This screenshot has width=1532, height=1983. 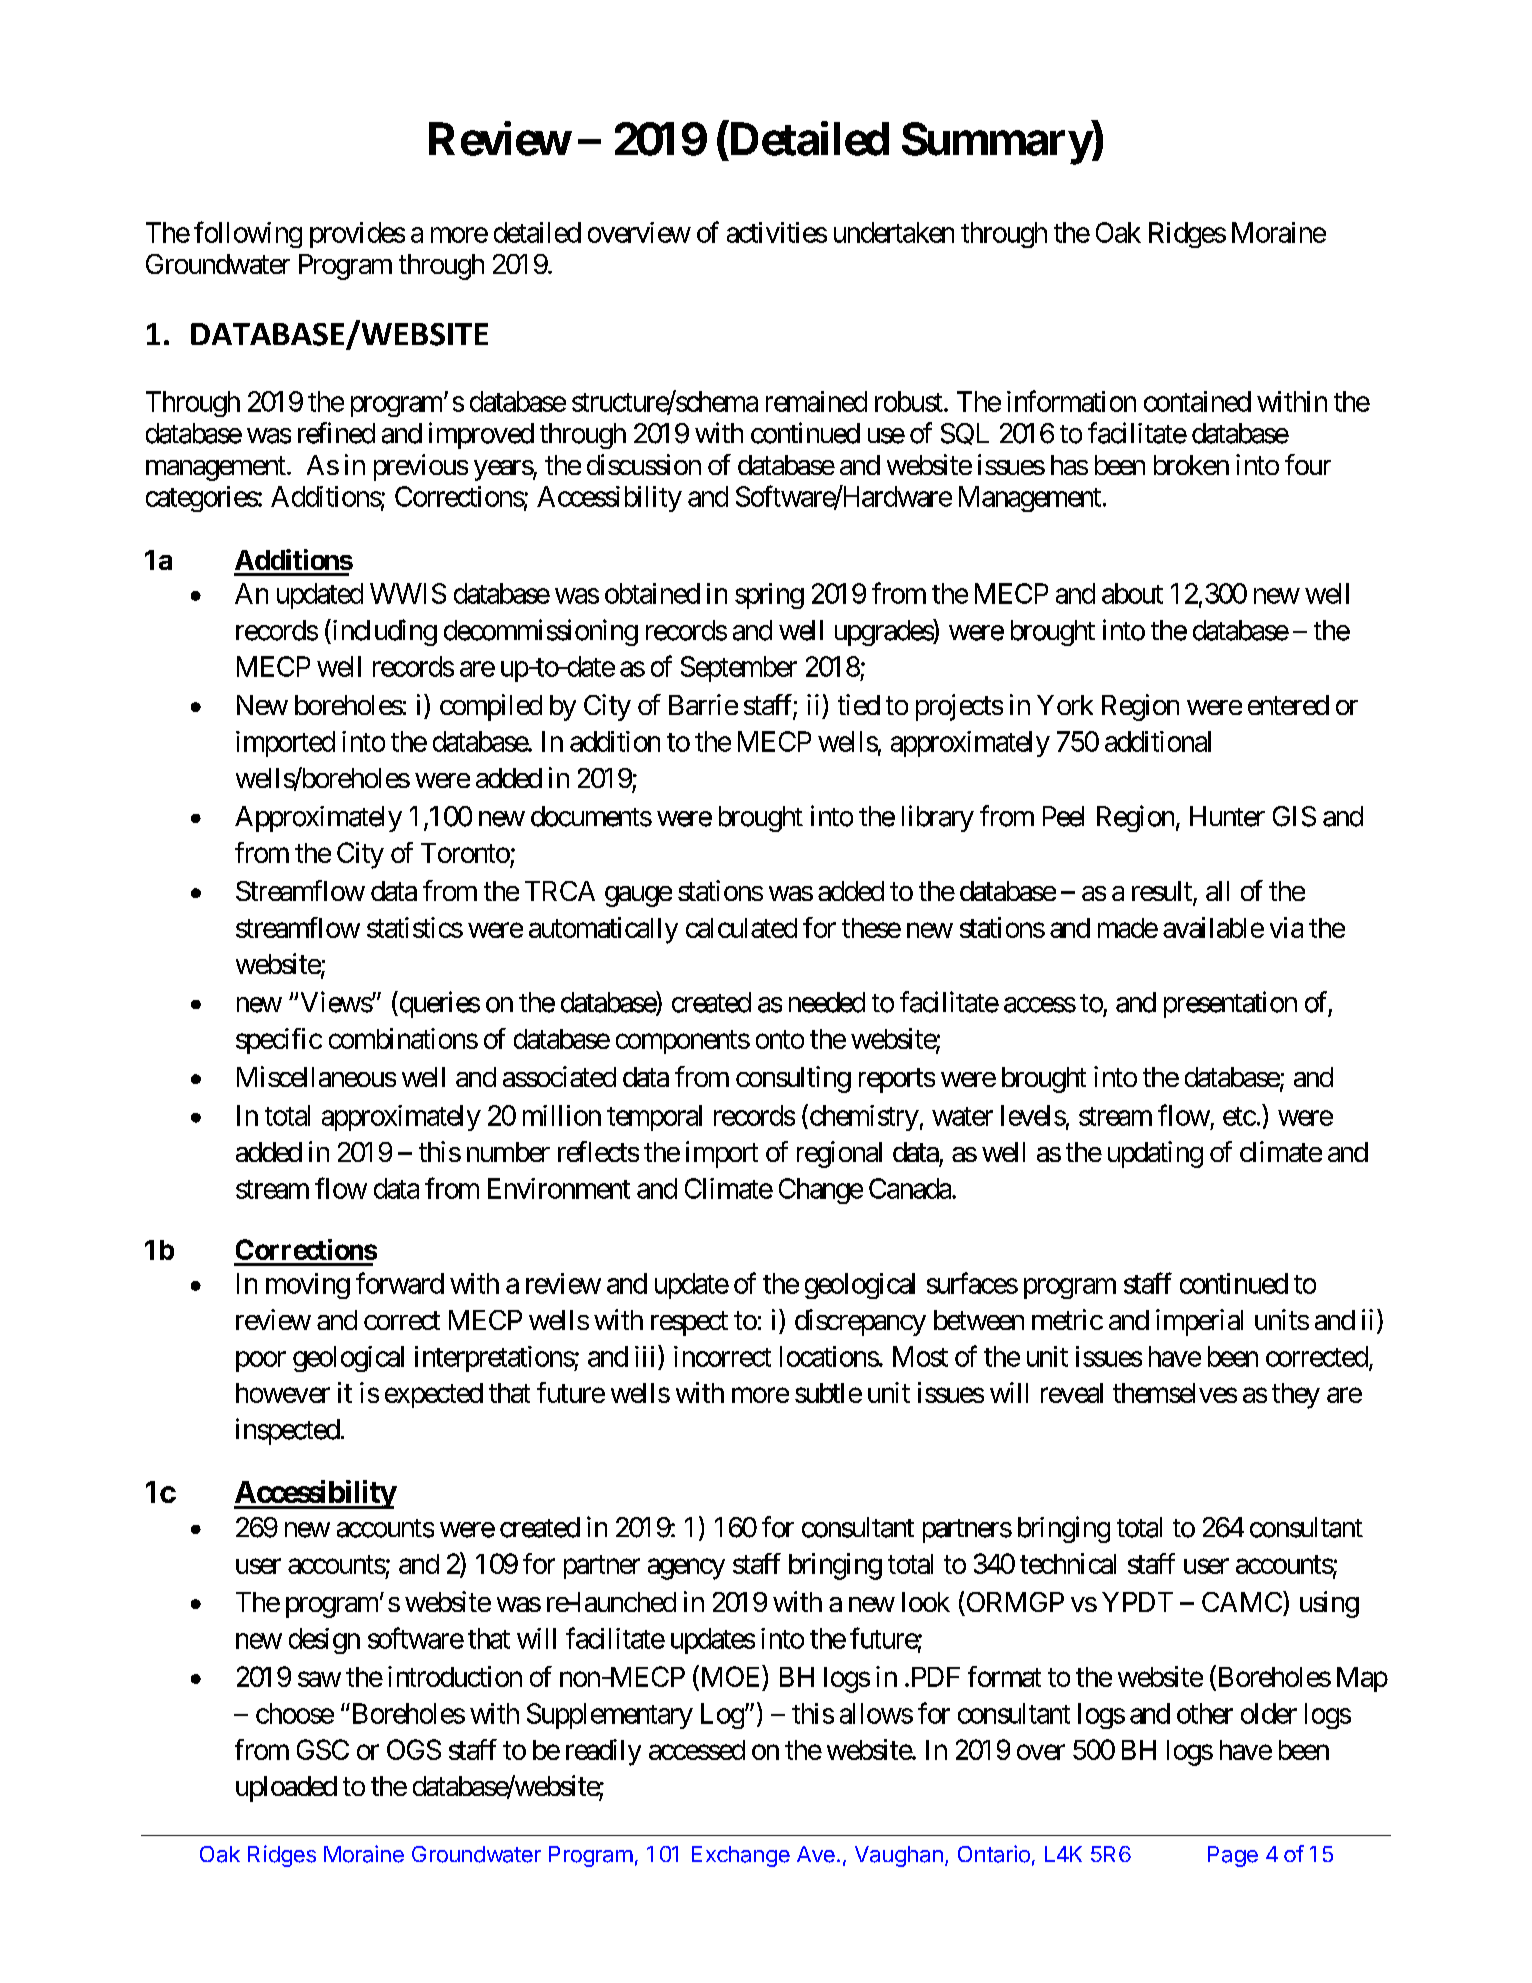 What do you see at coordinates (741, 928) in the screenshot?
I see `calculated` at bounding box center [741, 928].
